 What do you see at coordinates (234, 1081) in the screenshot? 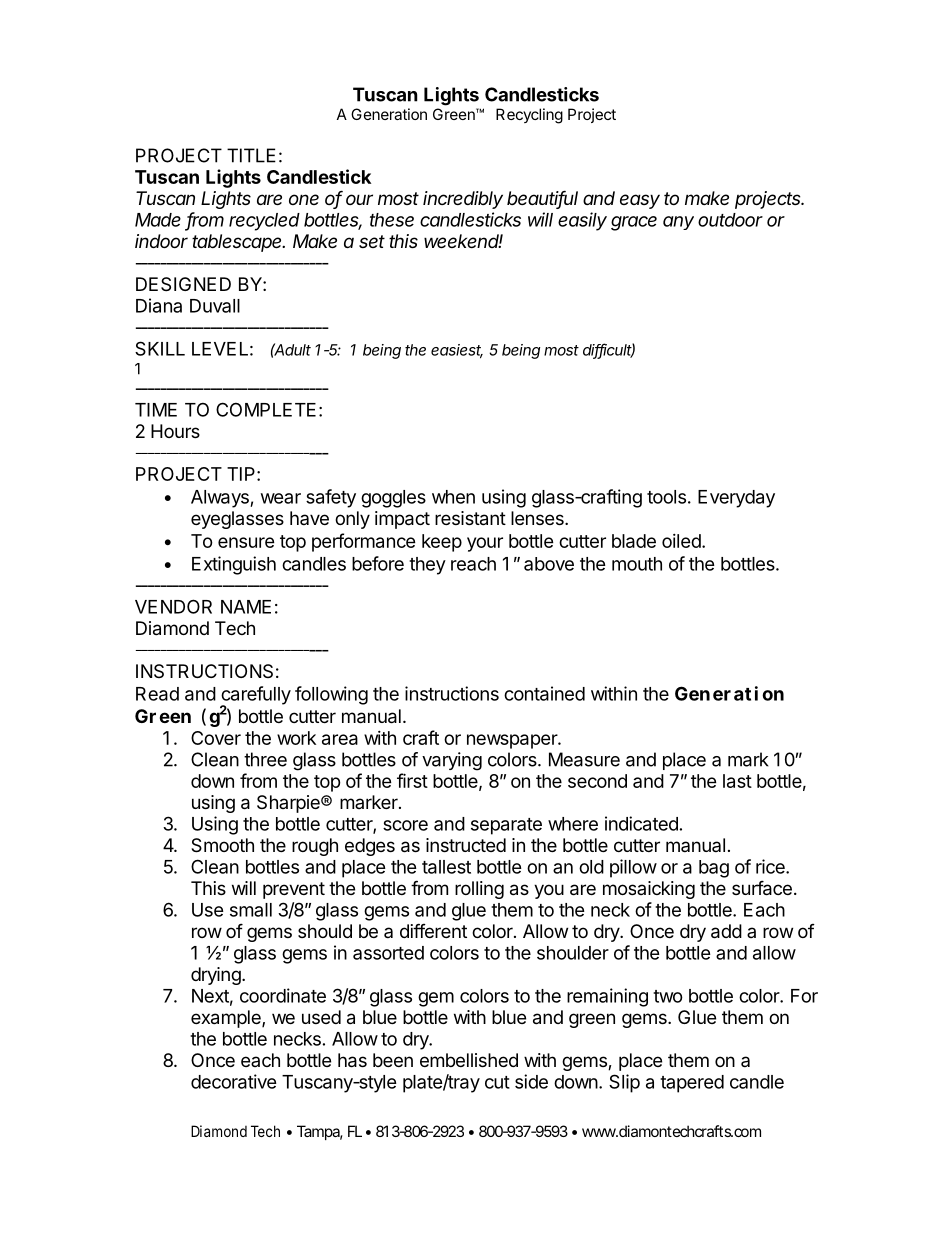
I see `decorative` at bounding box center [234, 1081].
